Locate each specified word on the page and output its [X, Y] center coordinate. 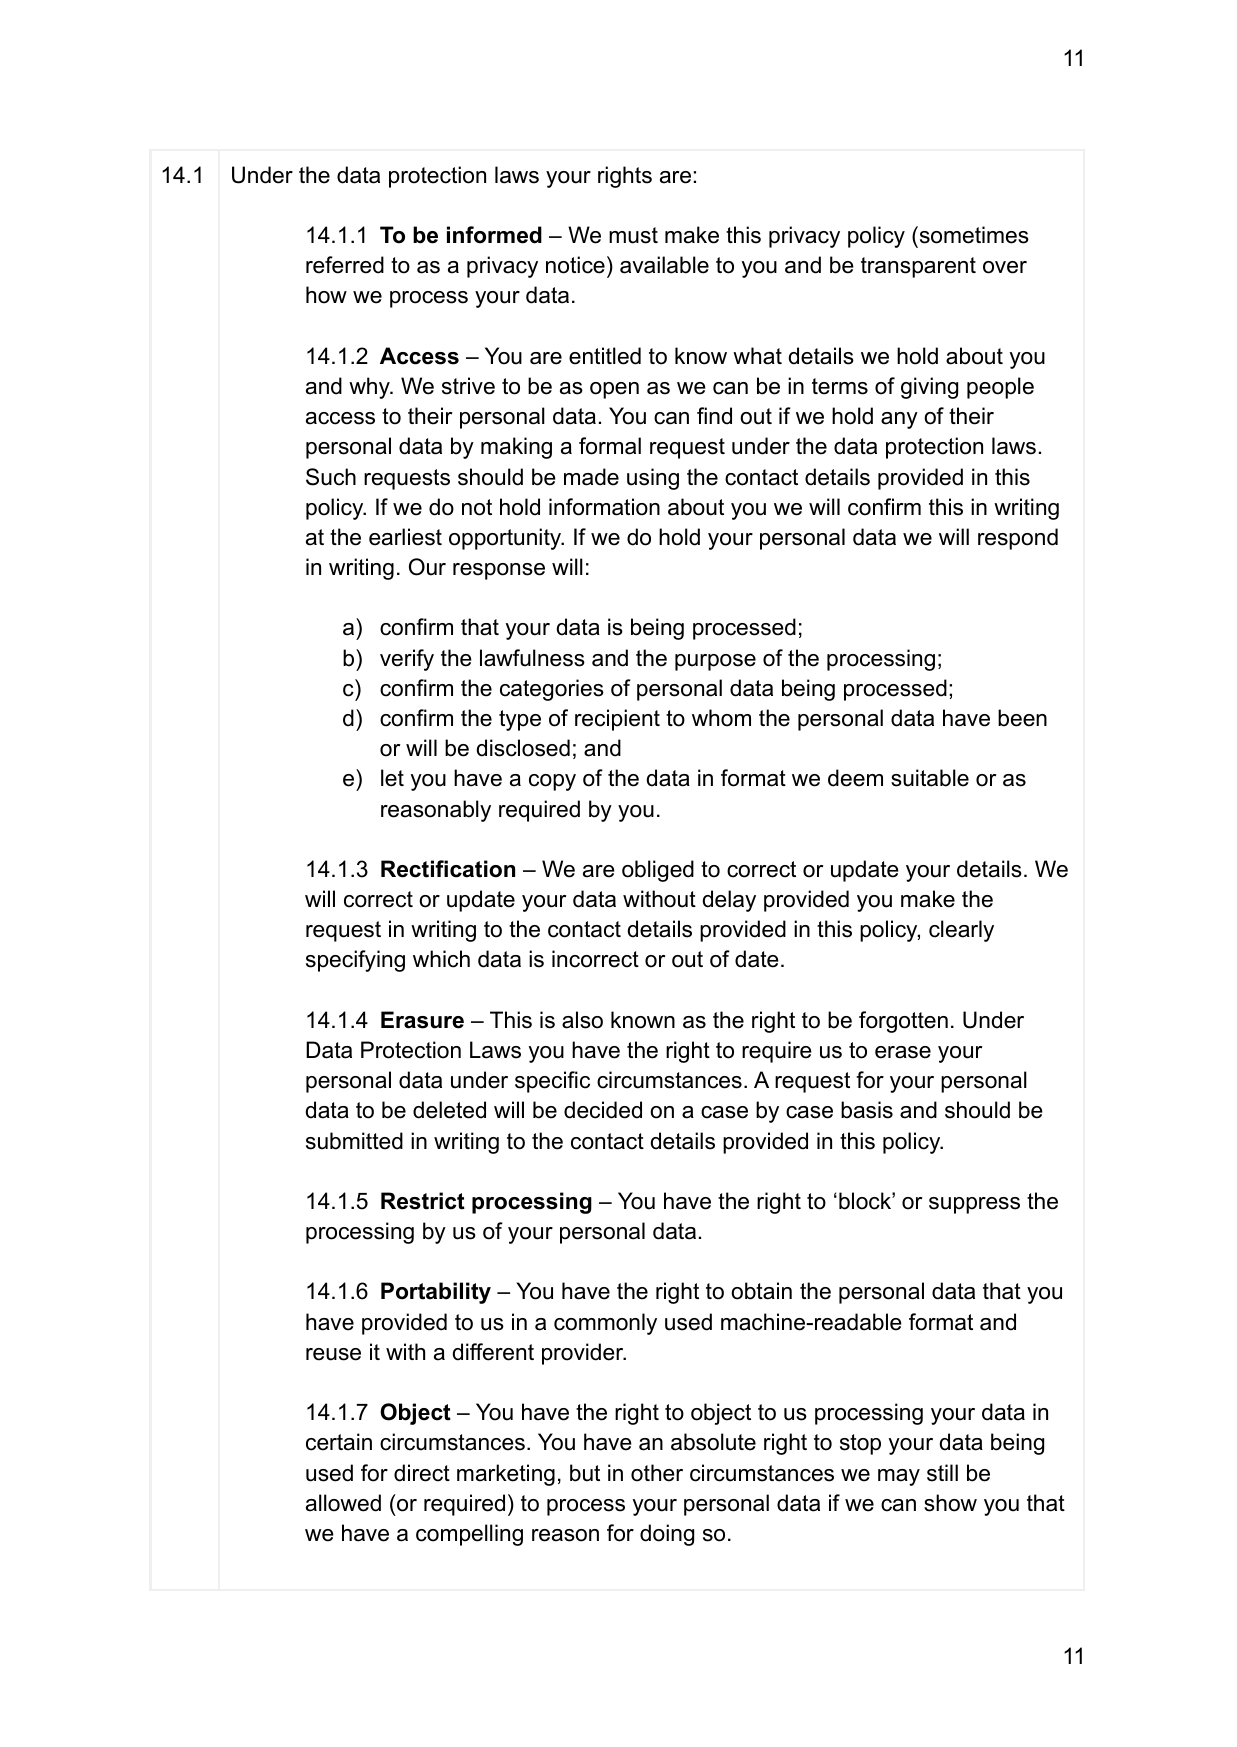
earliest [405, 537]
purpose [715, 662]
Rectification [448, 869]
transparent [918, 267]
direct [422, 1473]
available [664, 265]
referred [345, 265]
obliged [658, 871]
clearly [961, 931]
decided [603, 1110]
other [657, 1473]
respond [1018, 539]
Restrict [423, 1201]
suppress [974, 1205]
